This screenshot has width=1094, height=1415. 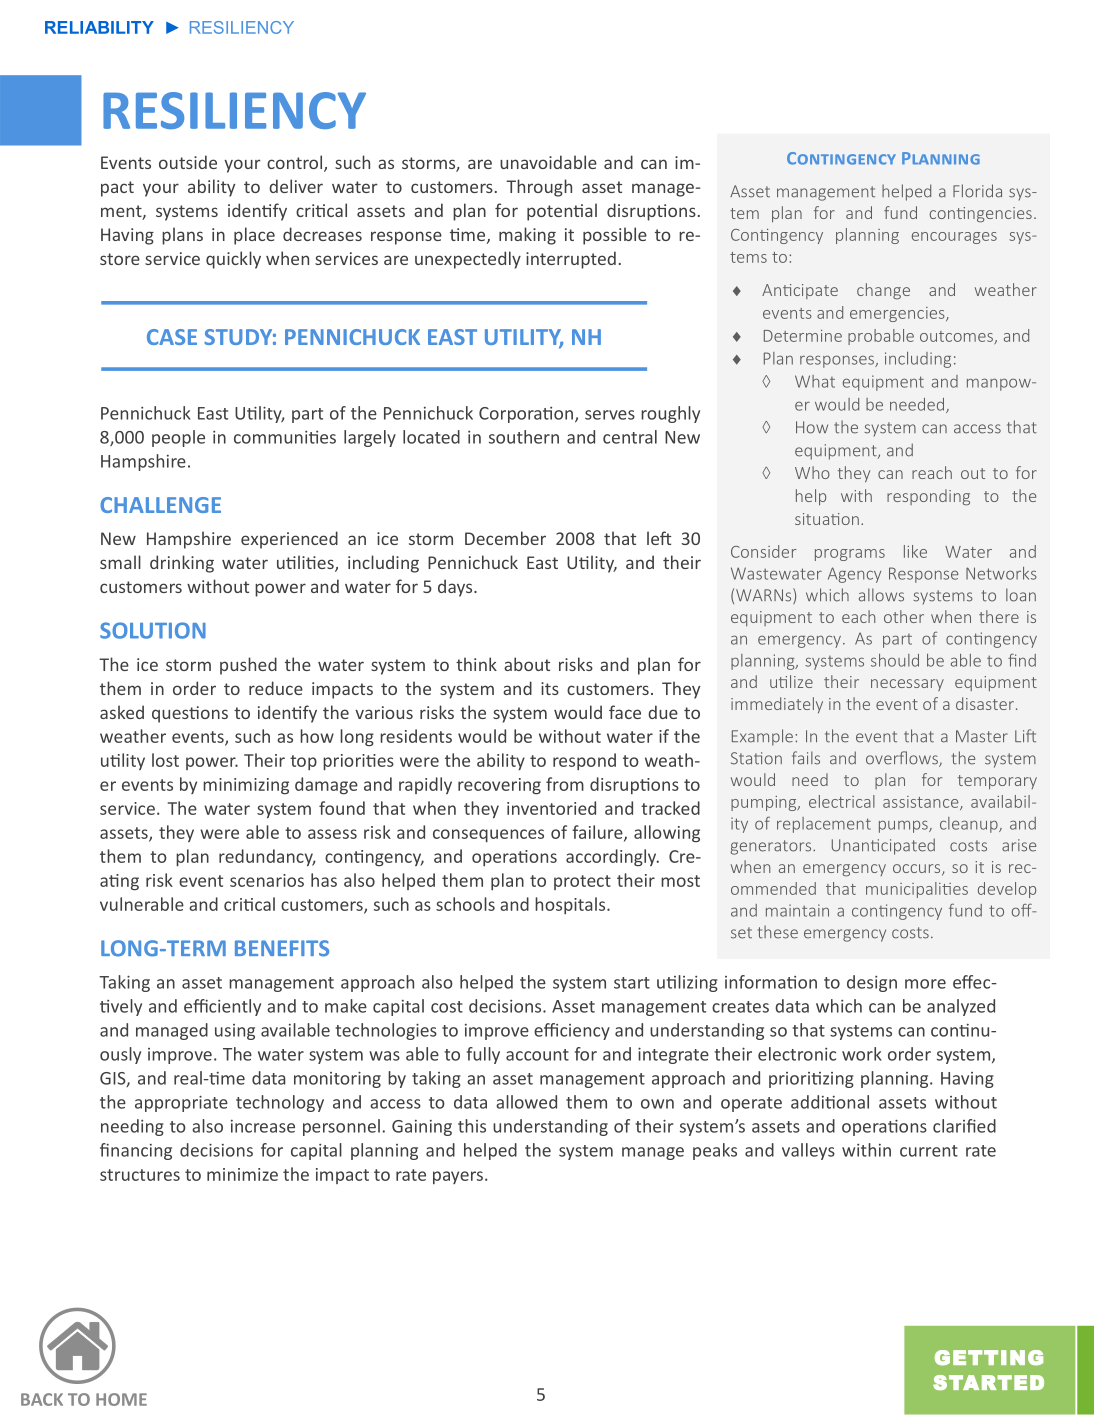 I want to click on outside, so click(x=188, y=162).
